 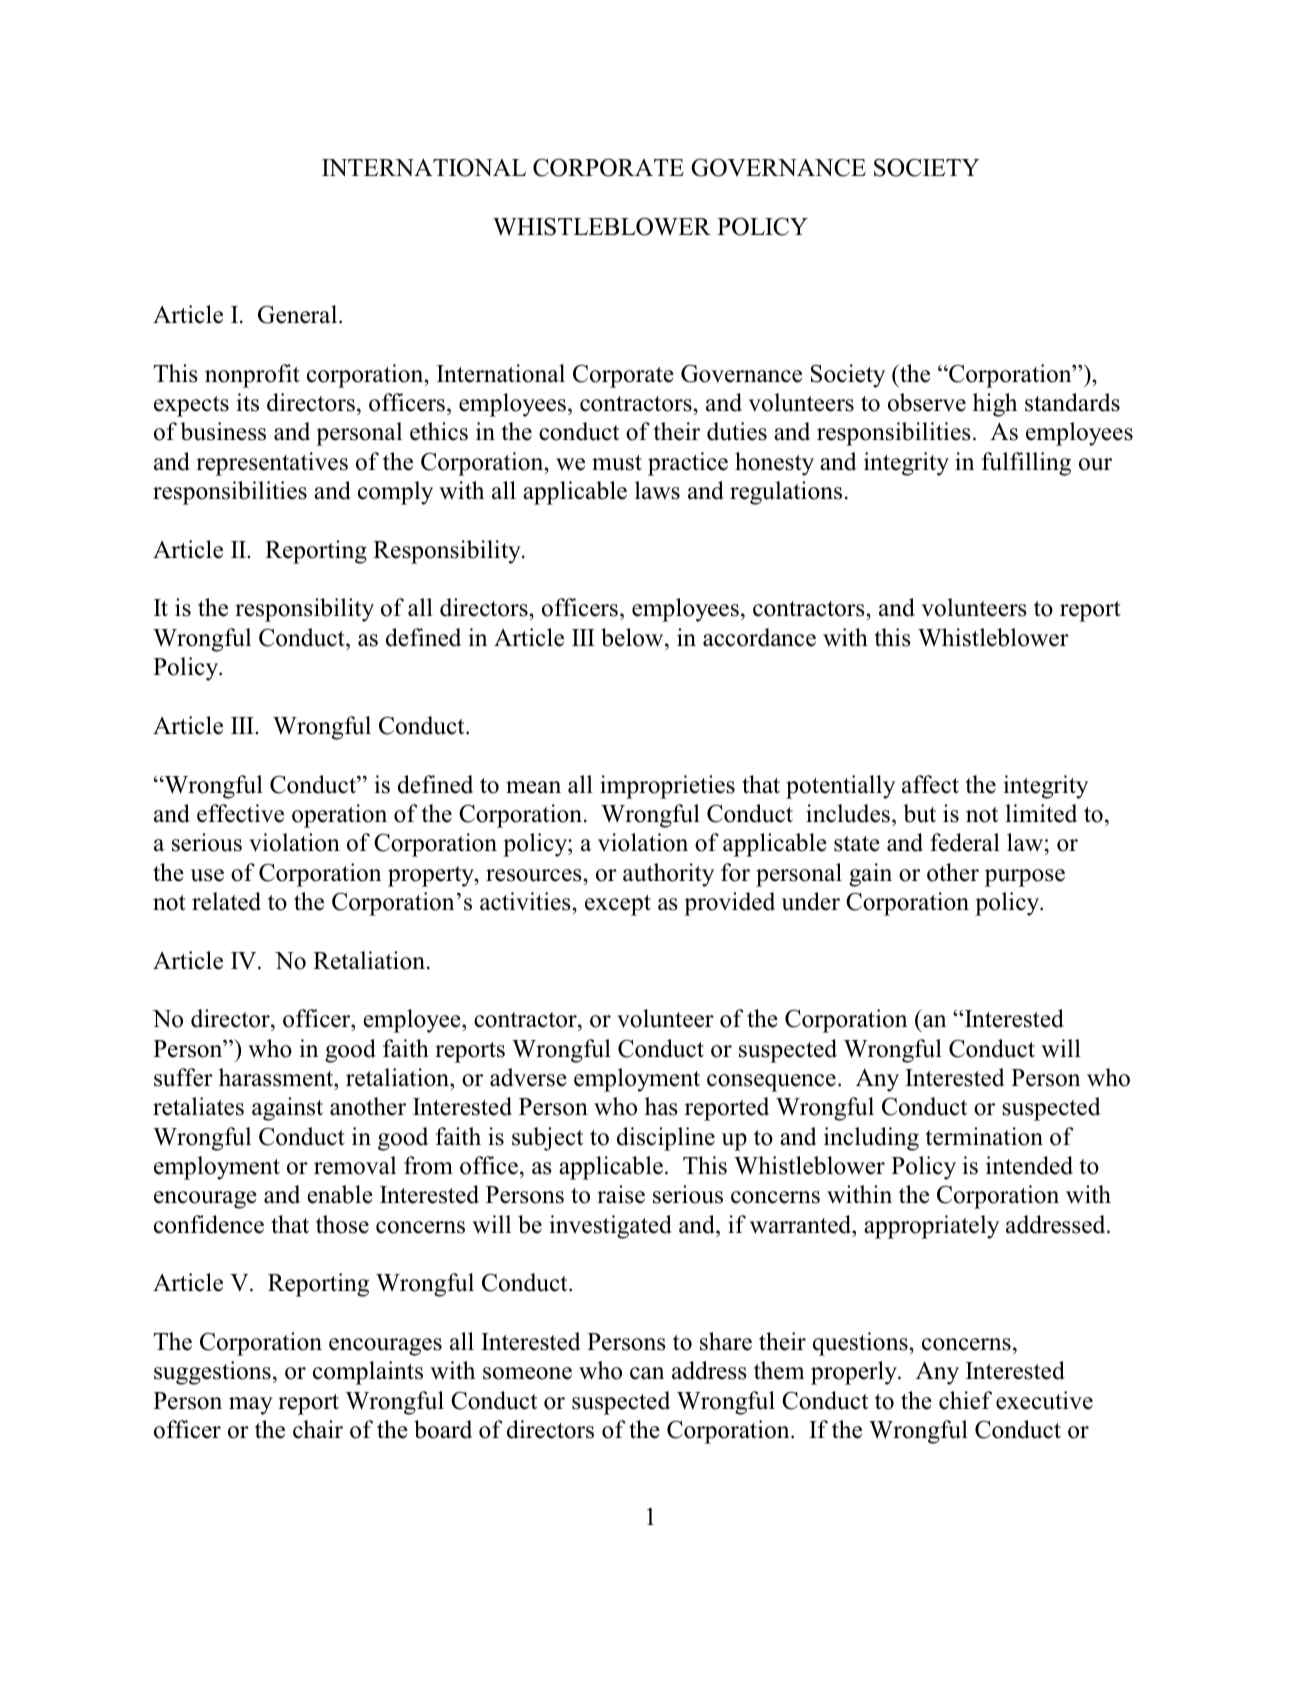 What do you see at coordinates (737, 431) in the page?
I see `duties` at bounding box center [737, 431].
